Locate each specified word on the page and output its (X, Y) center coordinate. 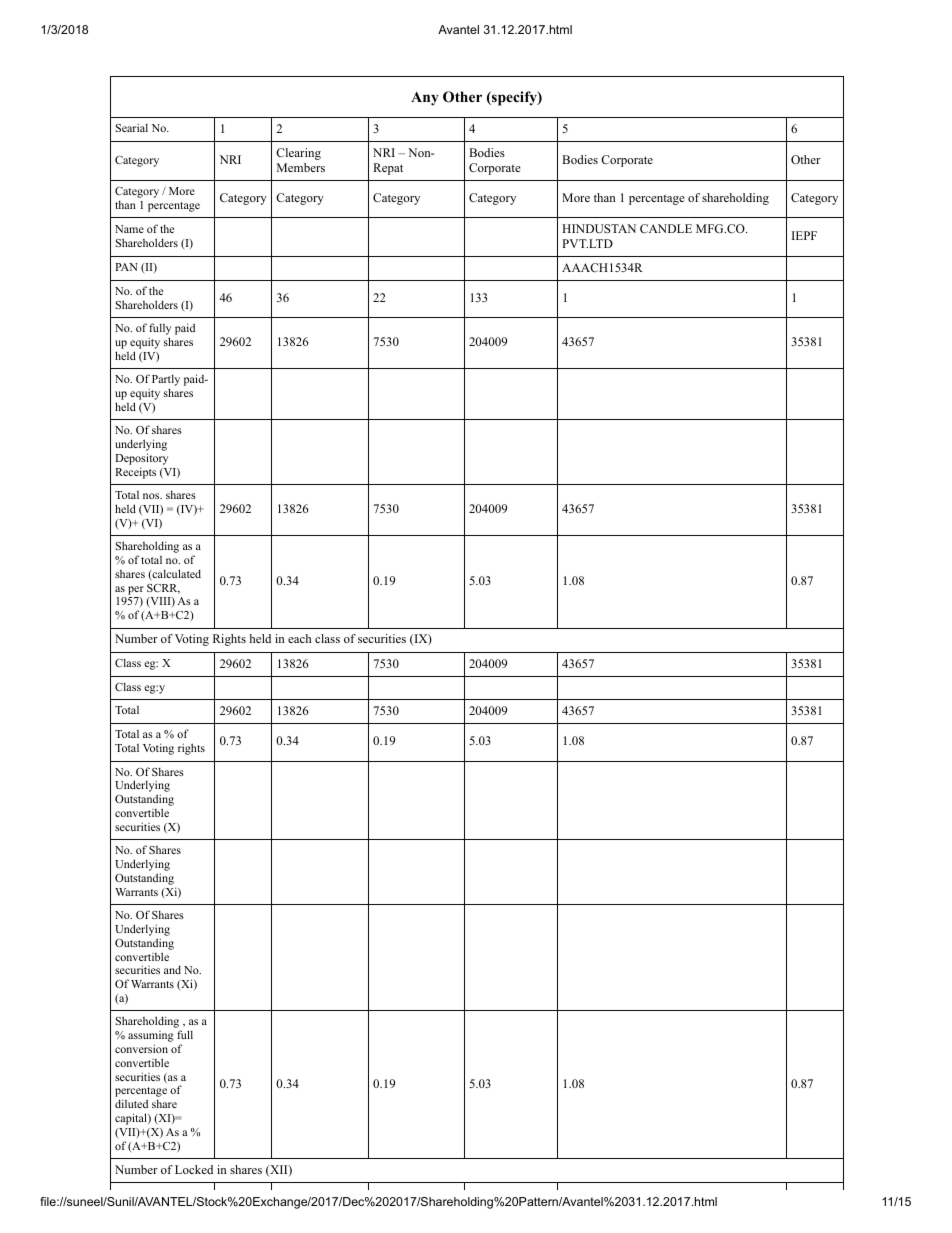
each (299, 638)
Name (129, 229)
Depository (141, 460)
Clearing (298, 154)
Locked (194, 1169)
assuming (151, 1038)
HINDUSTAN (599, 228)
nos (152, 496)
